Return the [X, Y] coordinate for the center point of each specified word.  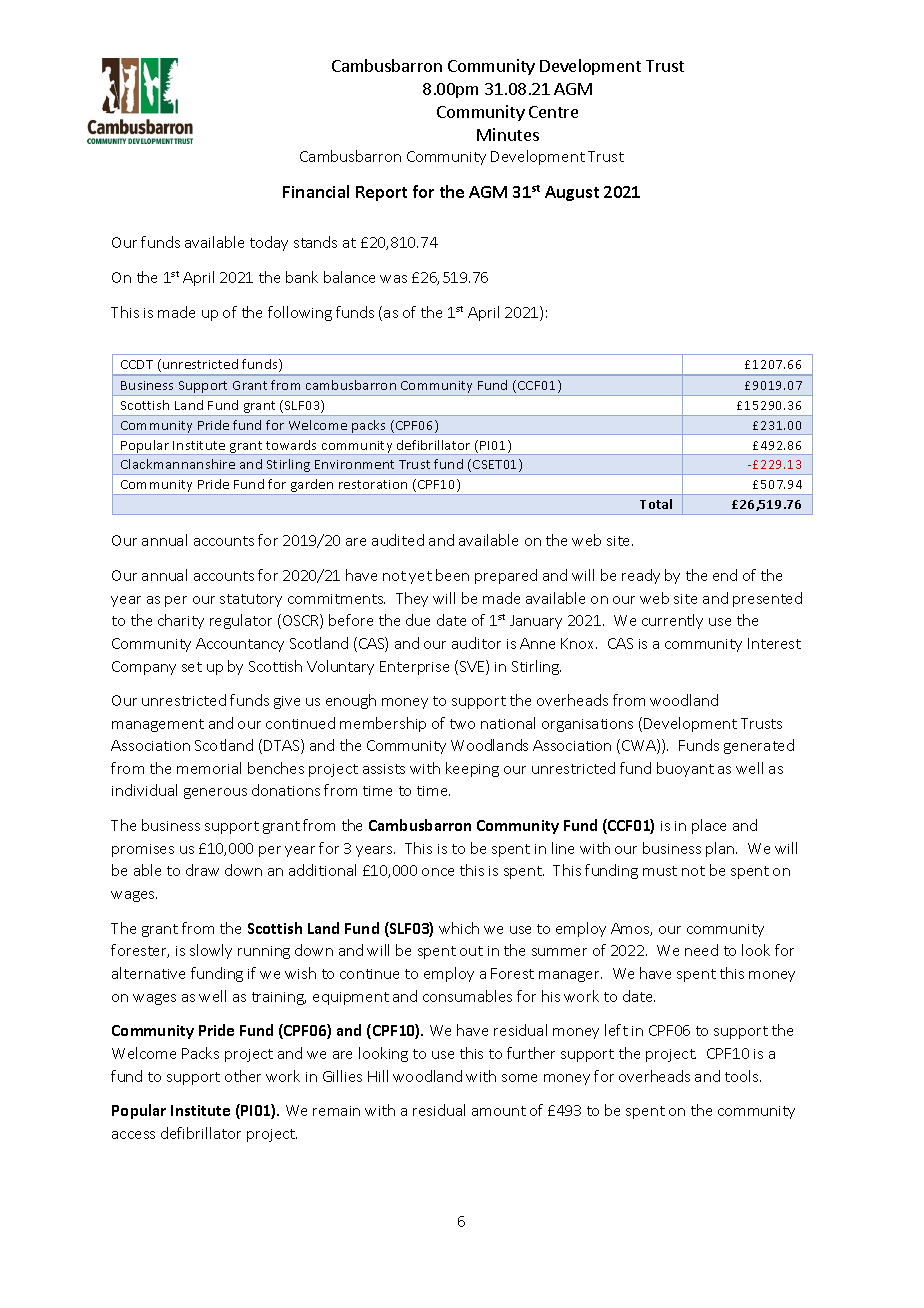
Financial [316, 191]
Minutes [508, 134]
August [572, 193]
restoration [373, 484]
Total [656, 504]
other [243, 1076]
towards [291, 445]
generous [215, 793]
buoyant [685, 769]
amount [499, 1111]
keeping [472, 769]
